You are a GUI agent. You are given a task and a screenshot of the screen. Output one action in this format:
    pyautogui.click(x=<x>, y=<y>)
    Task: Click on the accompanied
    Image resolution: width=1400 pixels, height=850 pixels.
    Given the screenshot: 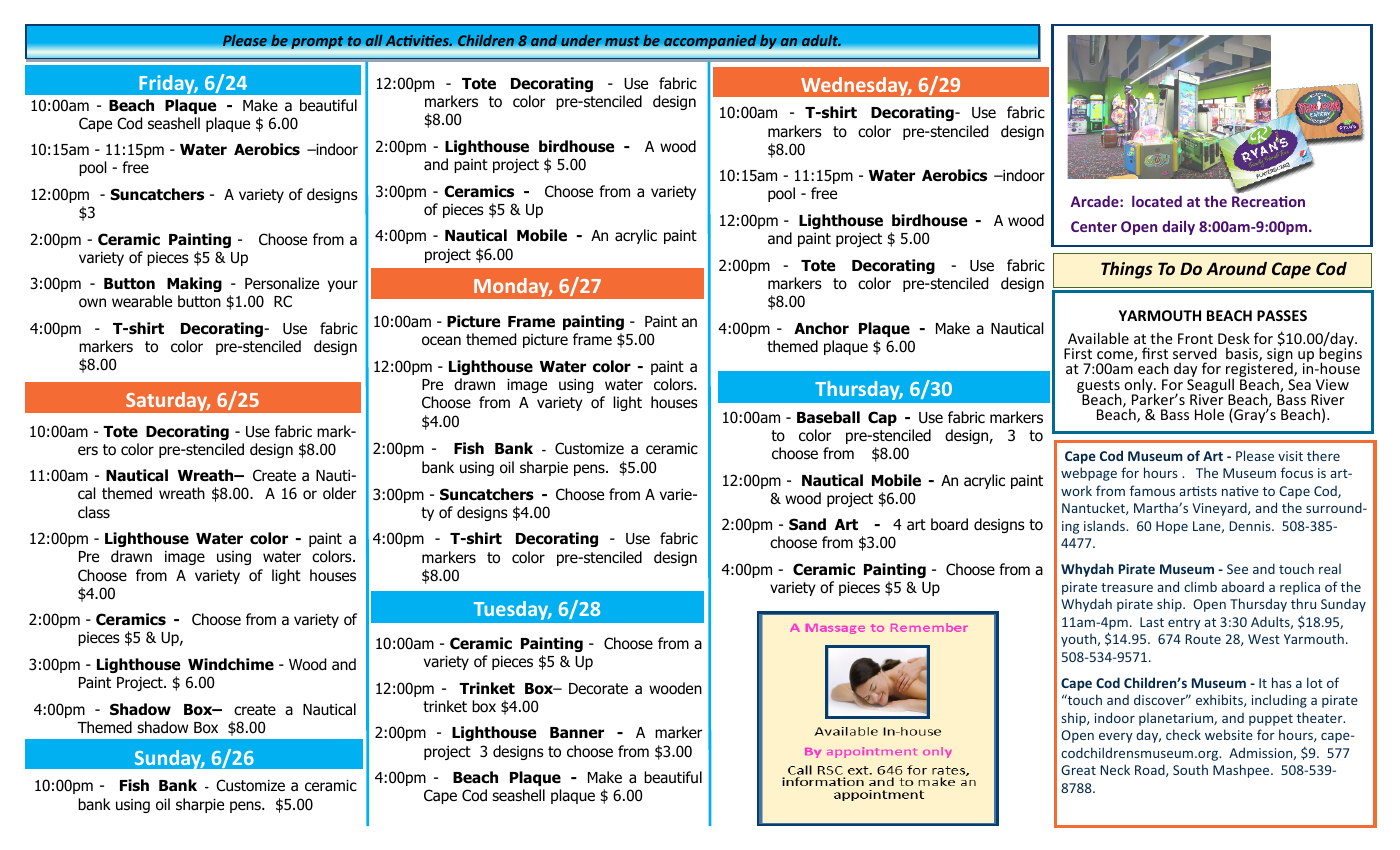 What is the action you would take?
    pyautogui.click(x=710, y=43)
